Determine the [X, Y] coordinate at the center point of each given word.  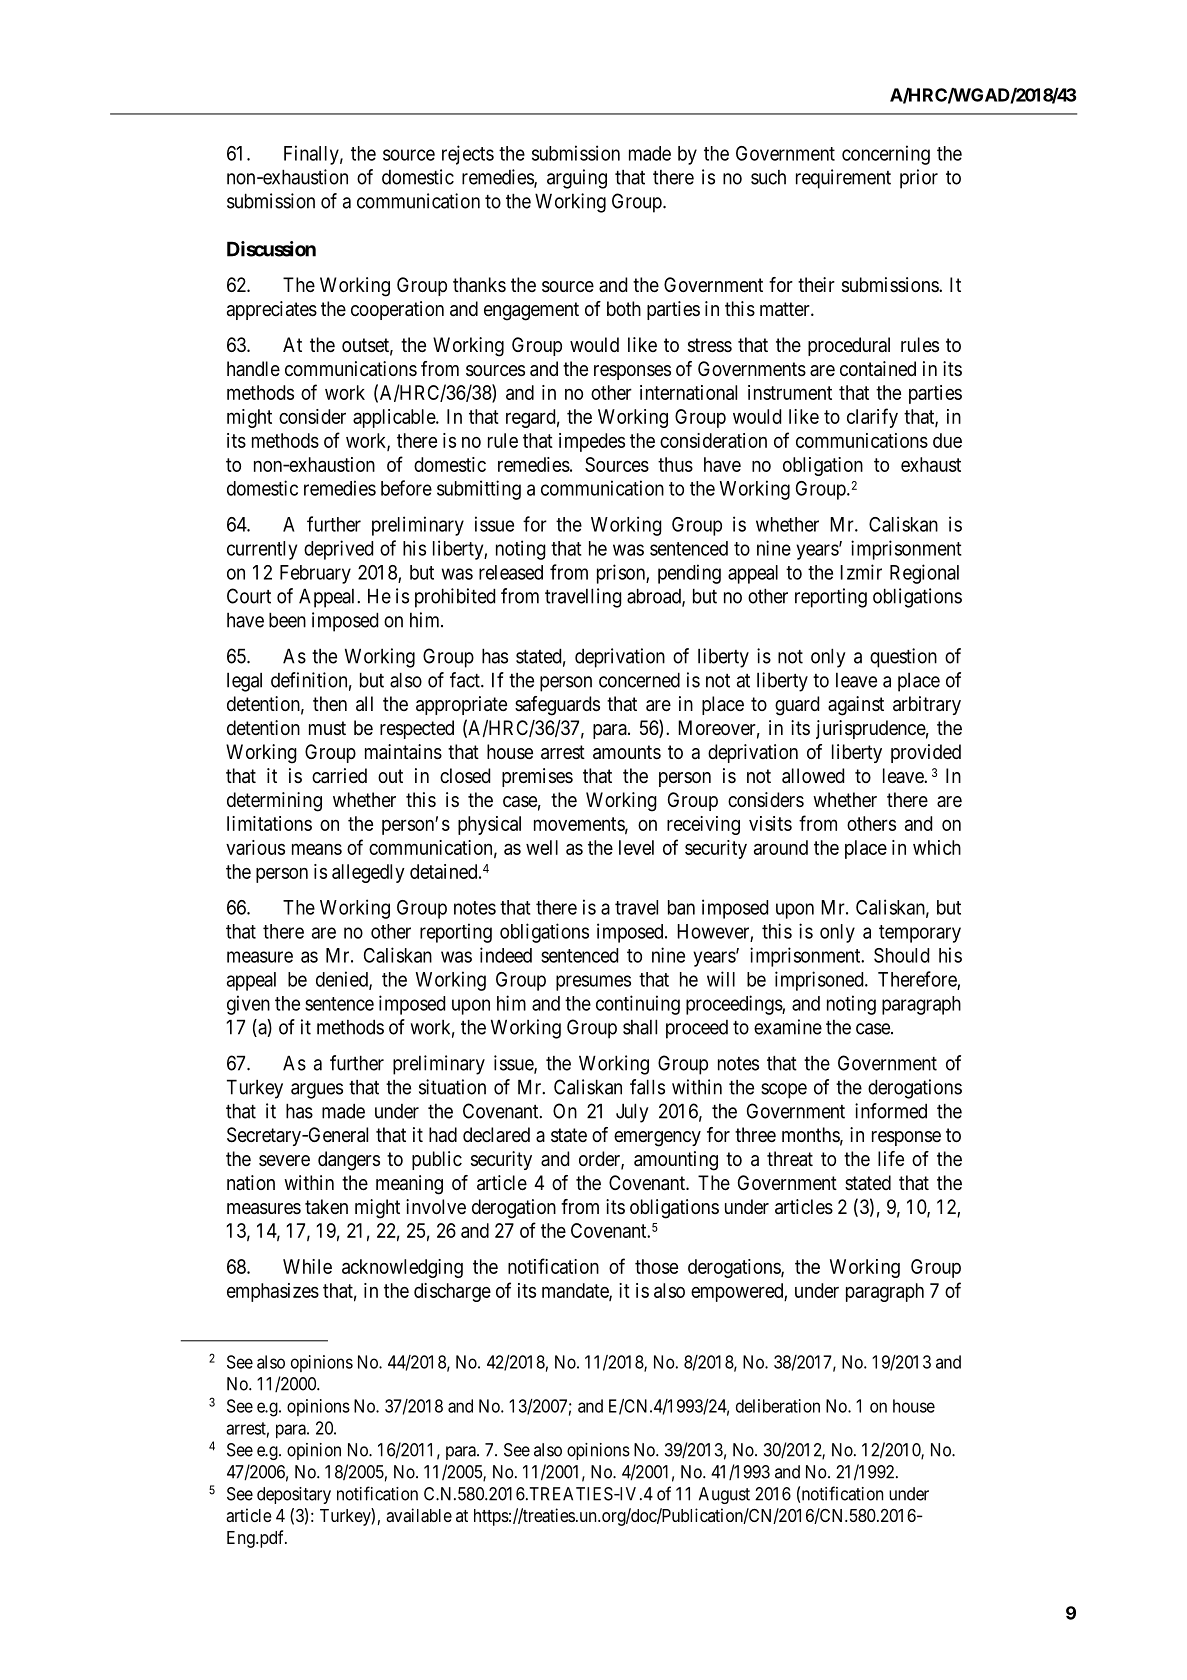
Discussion [271, 249]
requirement [843, 179]
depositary [294, 1495]
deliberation [778, 1406]
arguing [577, 179]
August [724, 1495]
